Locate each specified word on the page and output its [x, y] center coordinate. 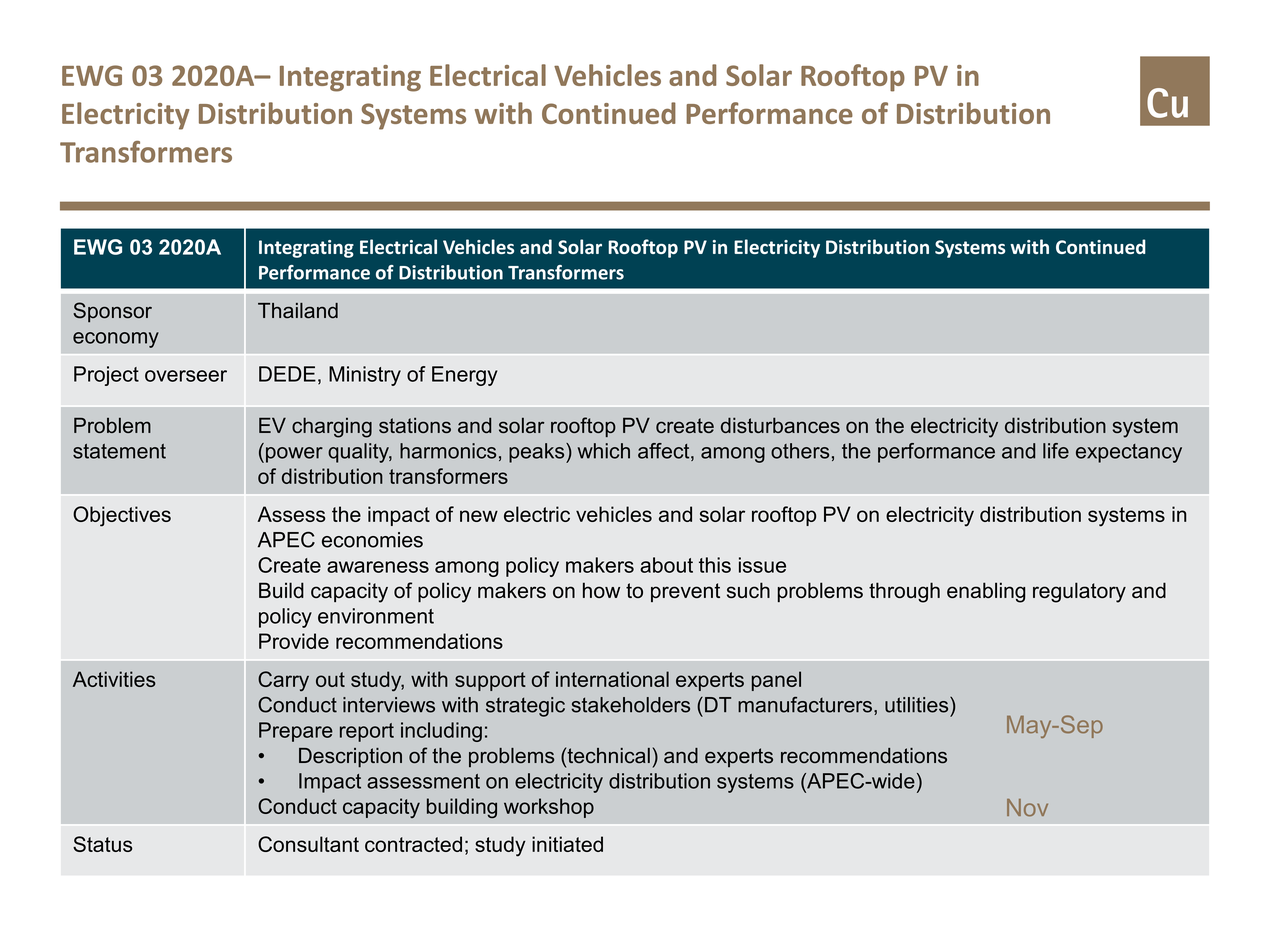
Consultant [308, 844]
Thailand [298, 311]
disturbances [780, 425]
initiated [567, 844]
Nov [1027, 808]
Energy [465, 376]
